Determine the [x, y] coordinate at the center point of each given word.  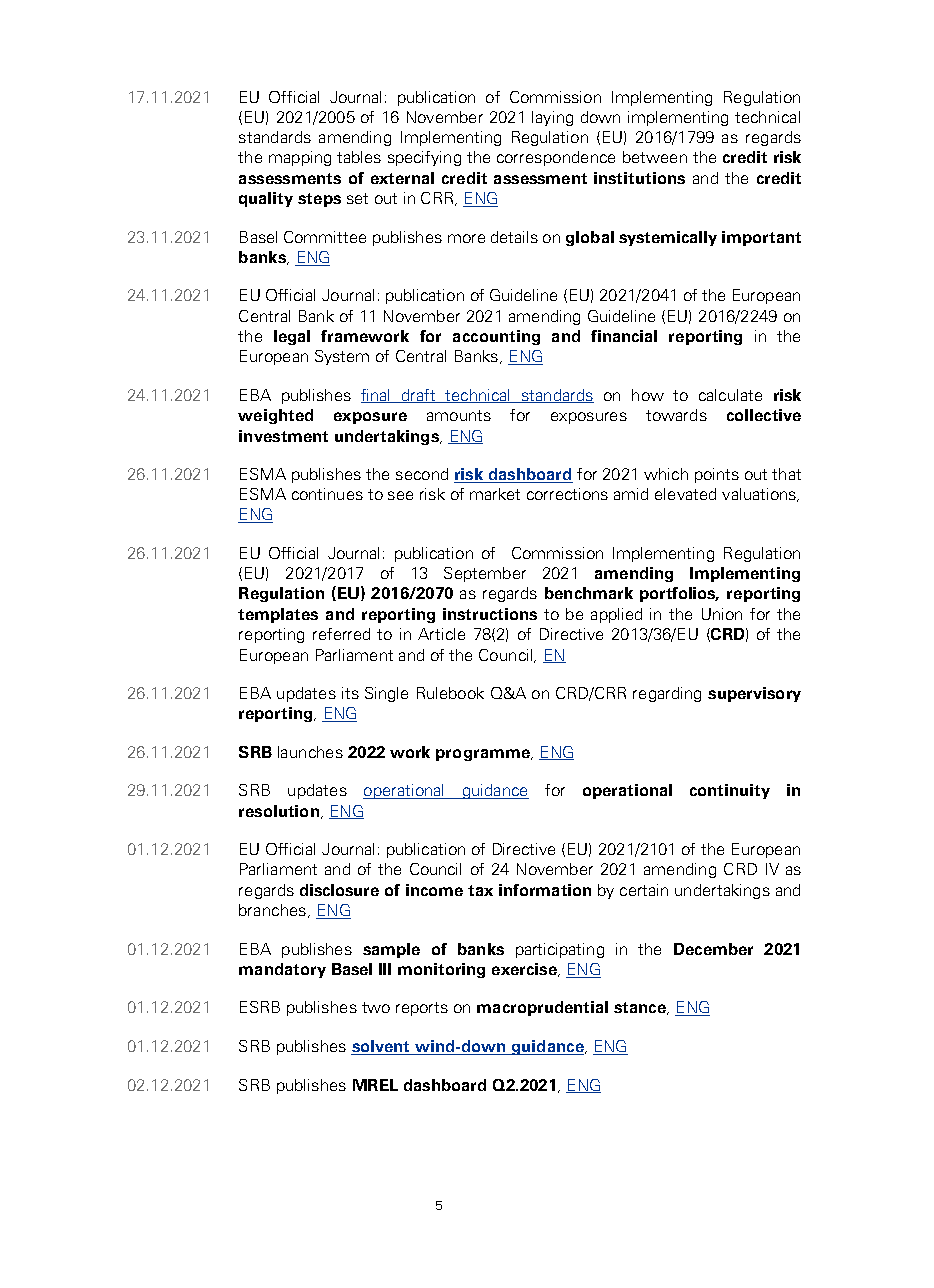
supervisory [754, 694]
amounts [459, 415]
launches [310, 752]
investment [283, 436]
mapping [300, 158]
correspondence [556, 158]
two [376, 1007]
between [655, 157]
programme [484, 755]
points [717, 475]
